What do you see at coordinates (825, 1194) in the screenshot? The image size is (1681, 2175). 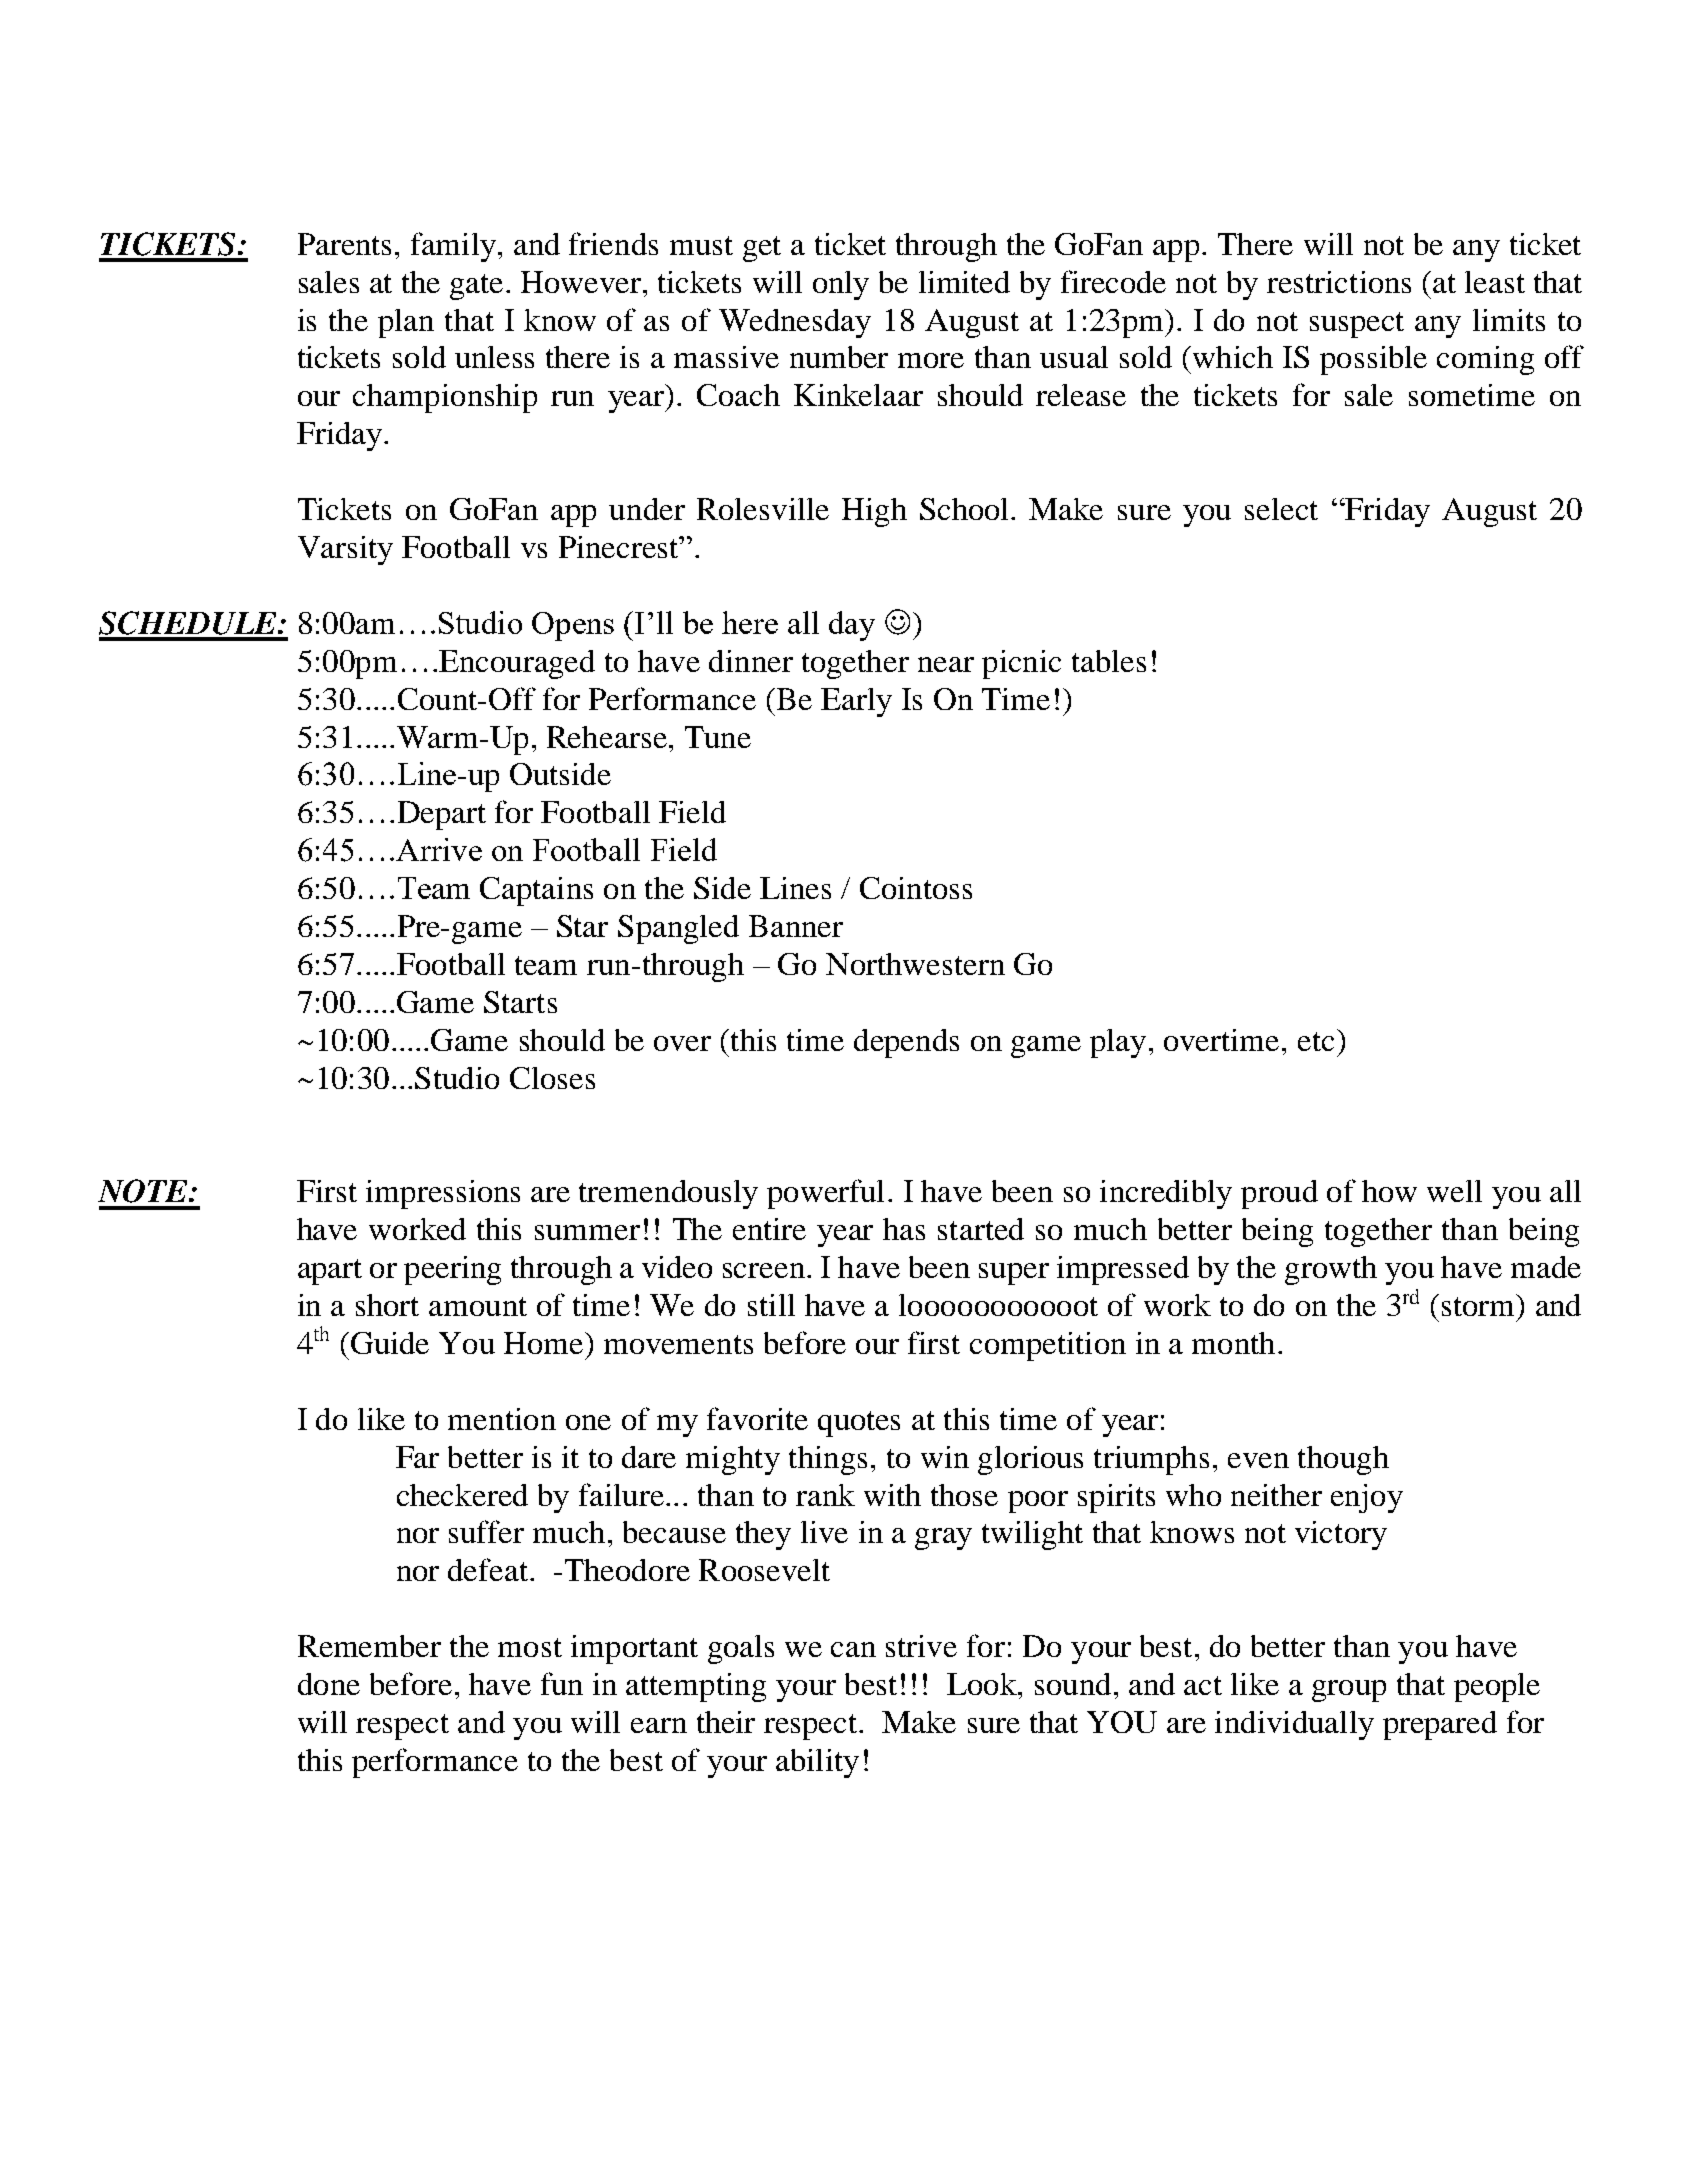 I see `powerful` at bounding box center [825, 1194].
